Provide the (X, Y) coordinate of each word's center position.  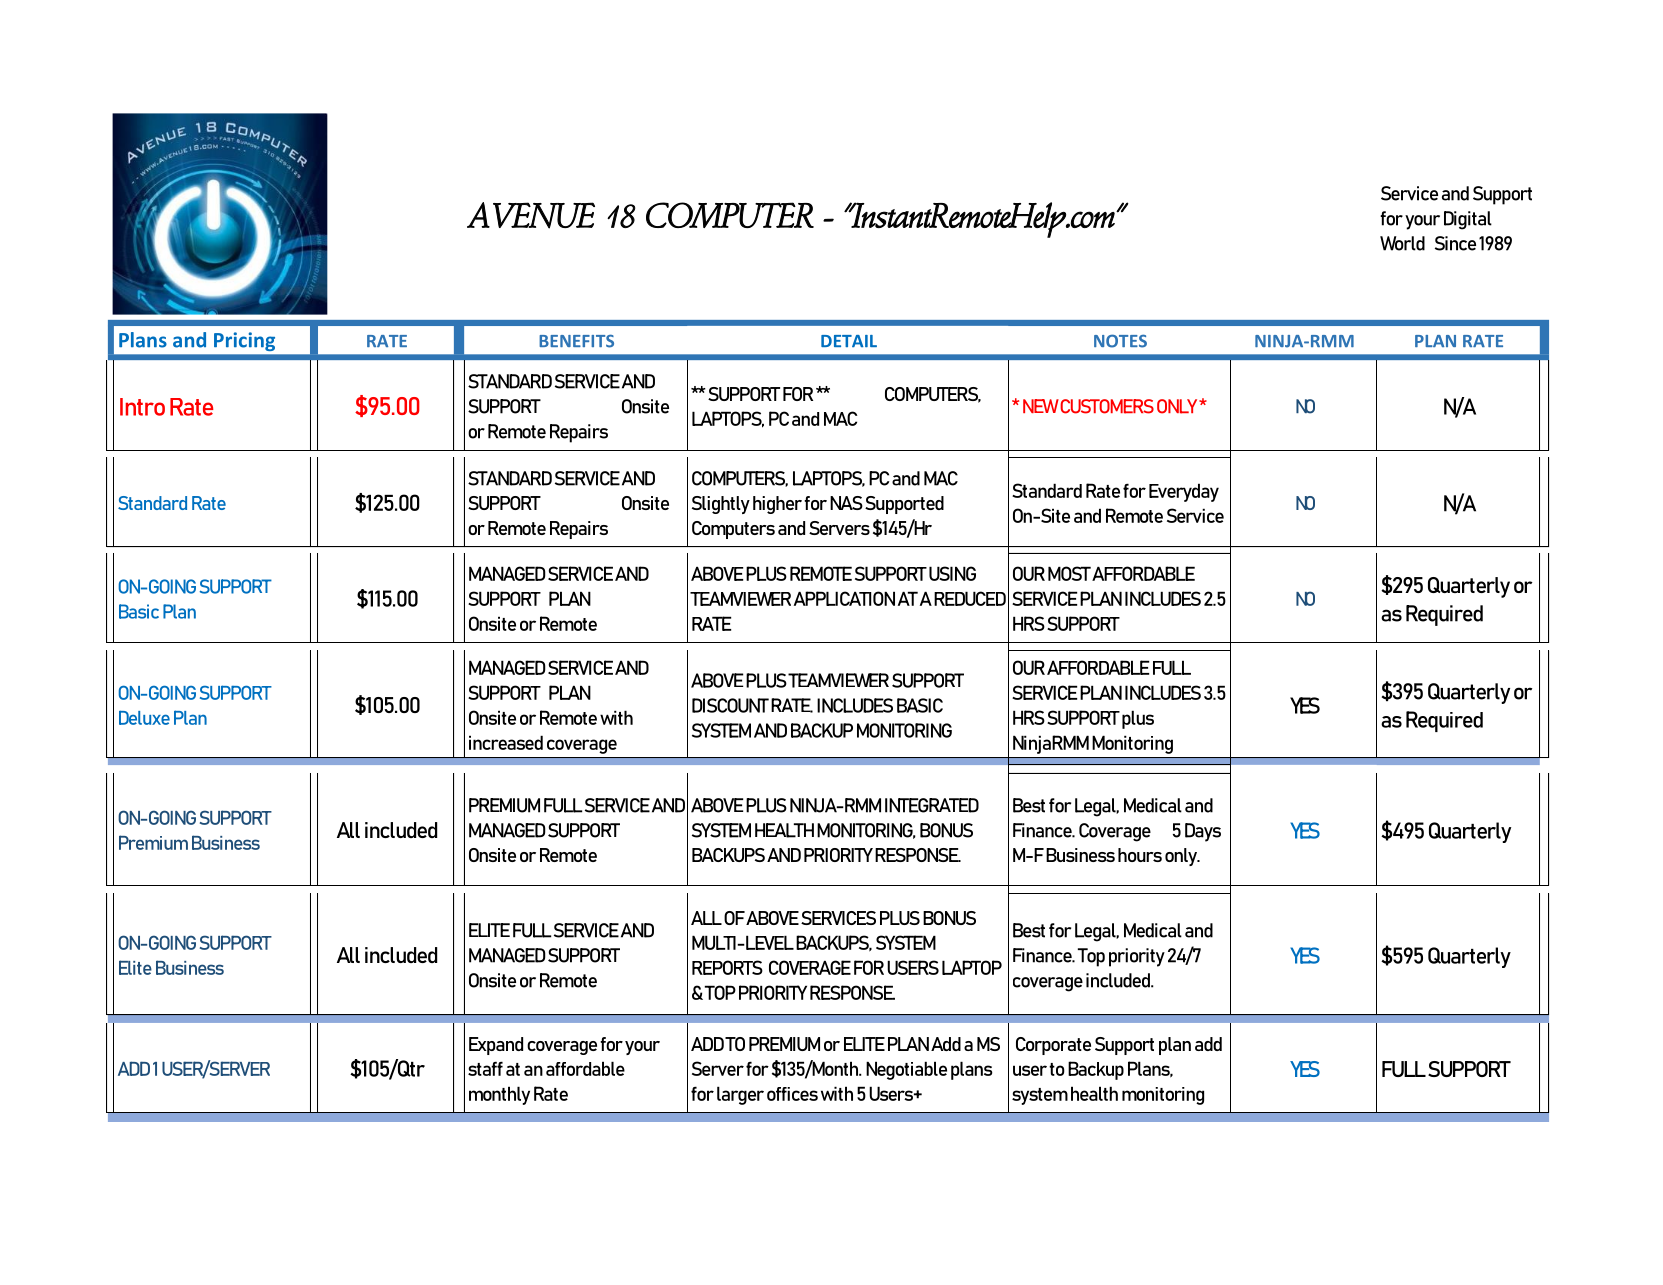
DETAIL (849, 341)
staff (485, 1068)
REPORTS (727, 967)
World (1402, 243)
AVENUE (531, 215)
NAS (846, 503)
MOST (1069, 573)
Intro (142, 407)
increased (506, 742)
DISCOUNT (730, 705)
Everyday (1184, 492)
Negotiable (906, 1070)
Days (1203, 832)
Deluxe (144, 717)
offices (792, 1094)
